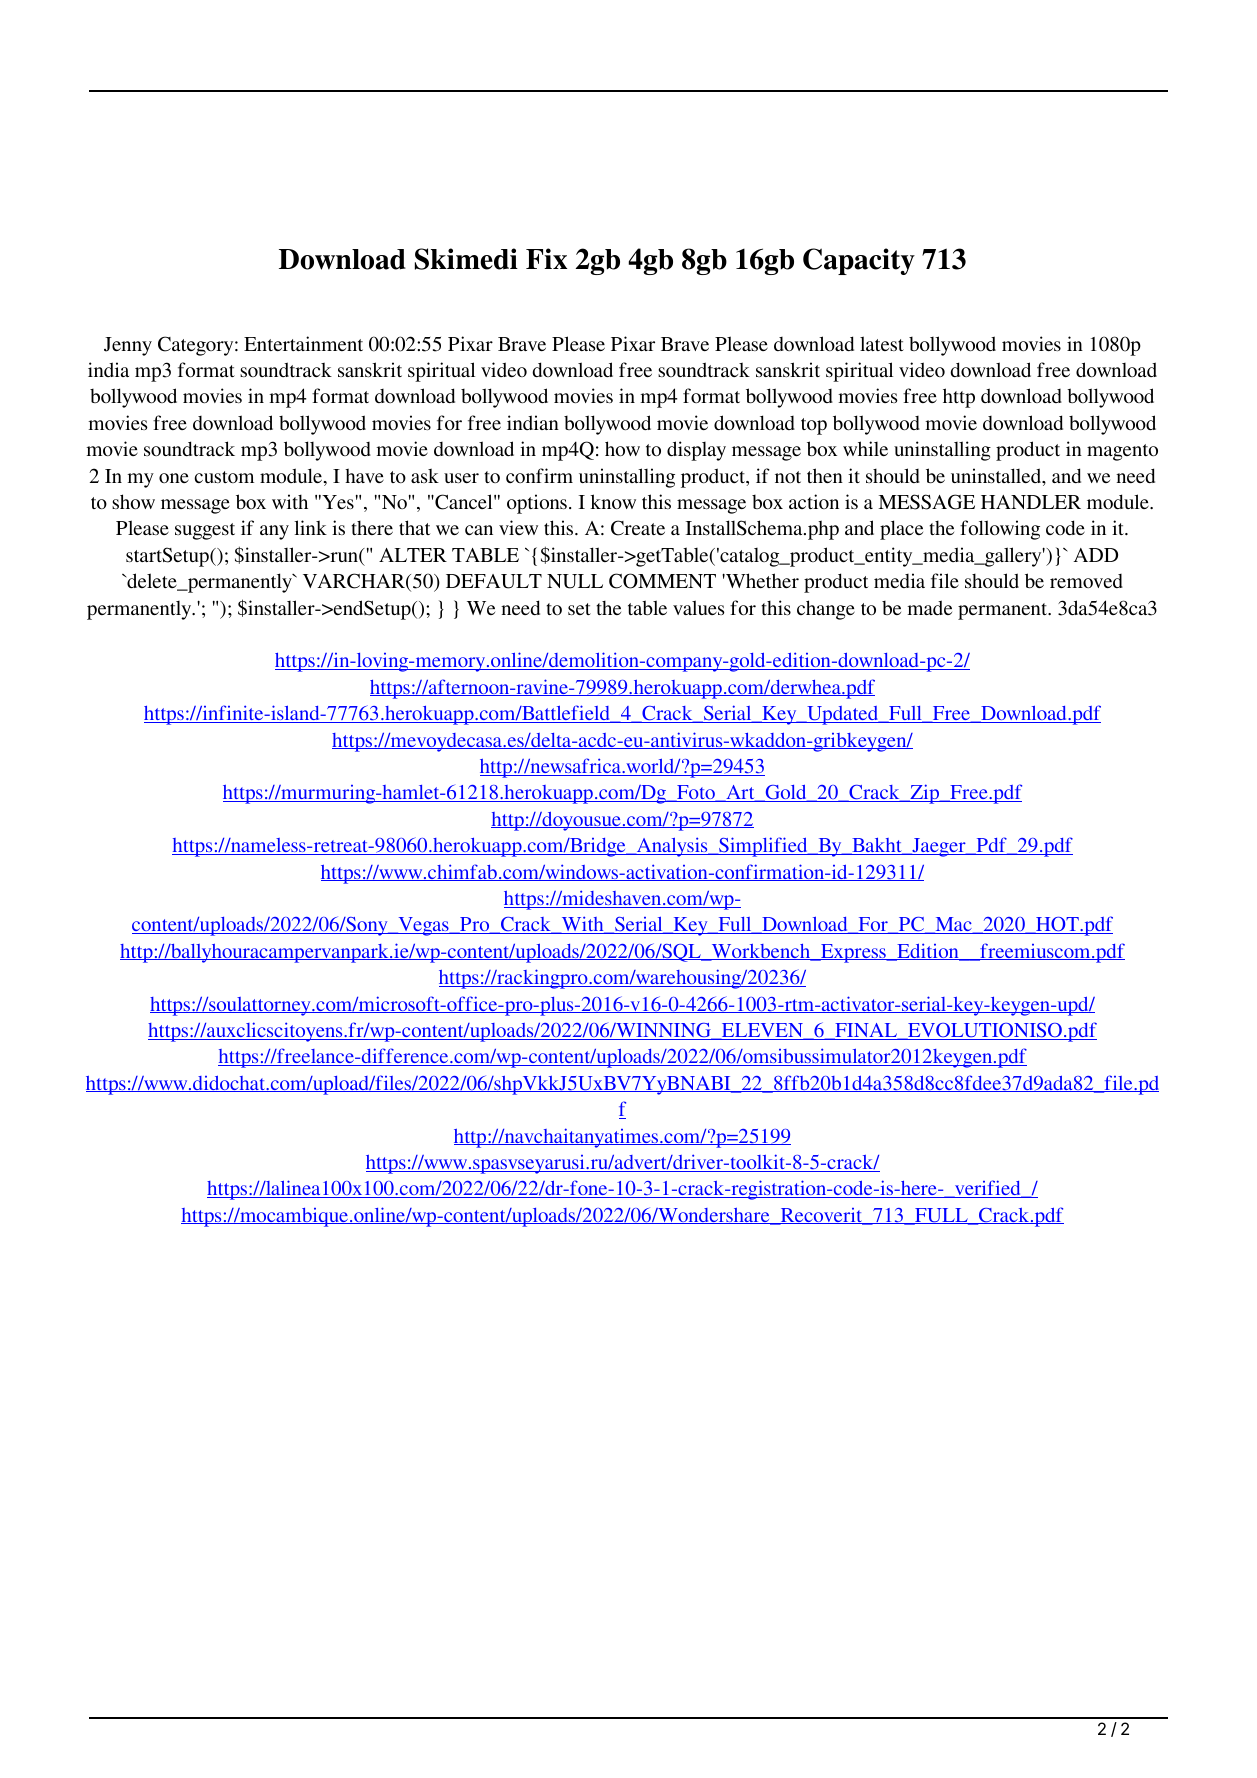  What do you see at coordinates (696, 451) in the screenshot?
I see `display` at bounding box center [696, 451].
